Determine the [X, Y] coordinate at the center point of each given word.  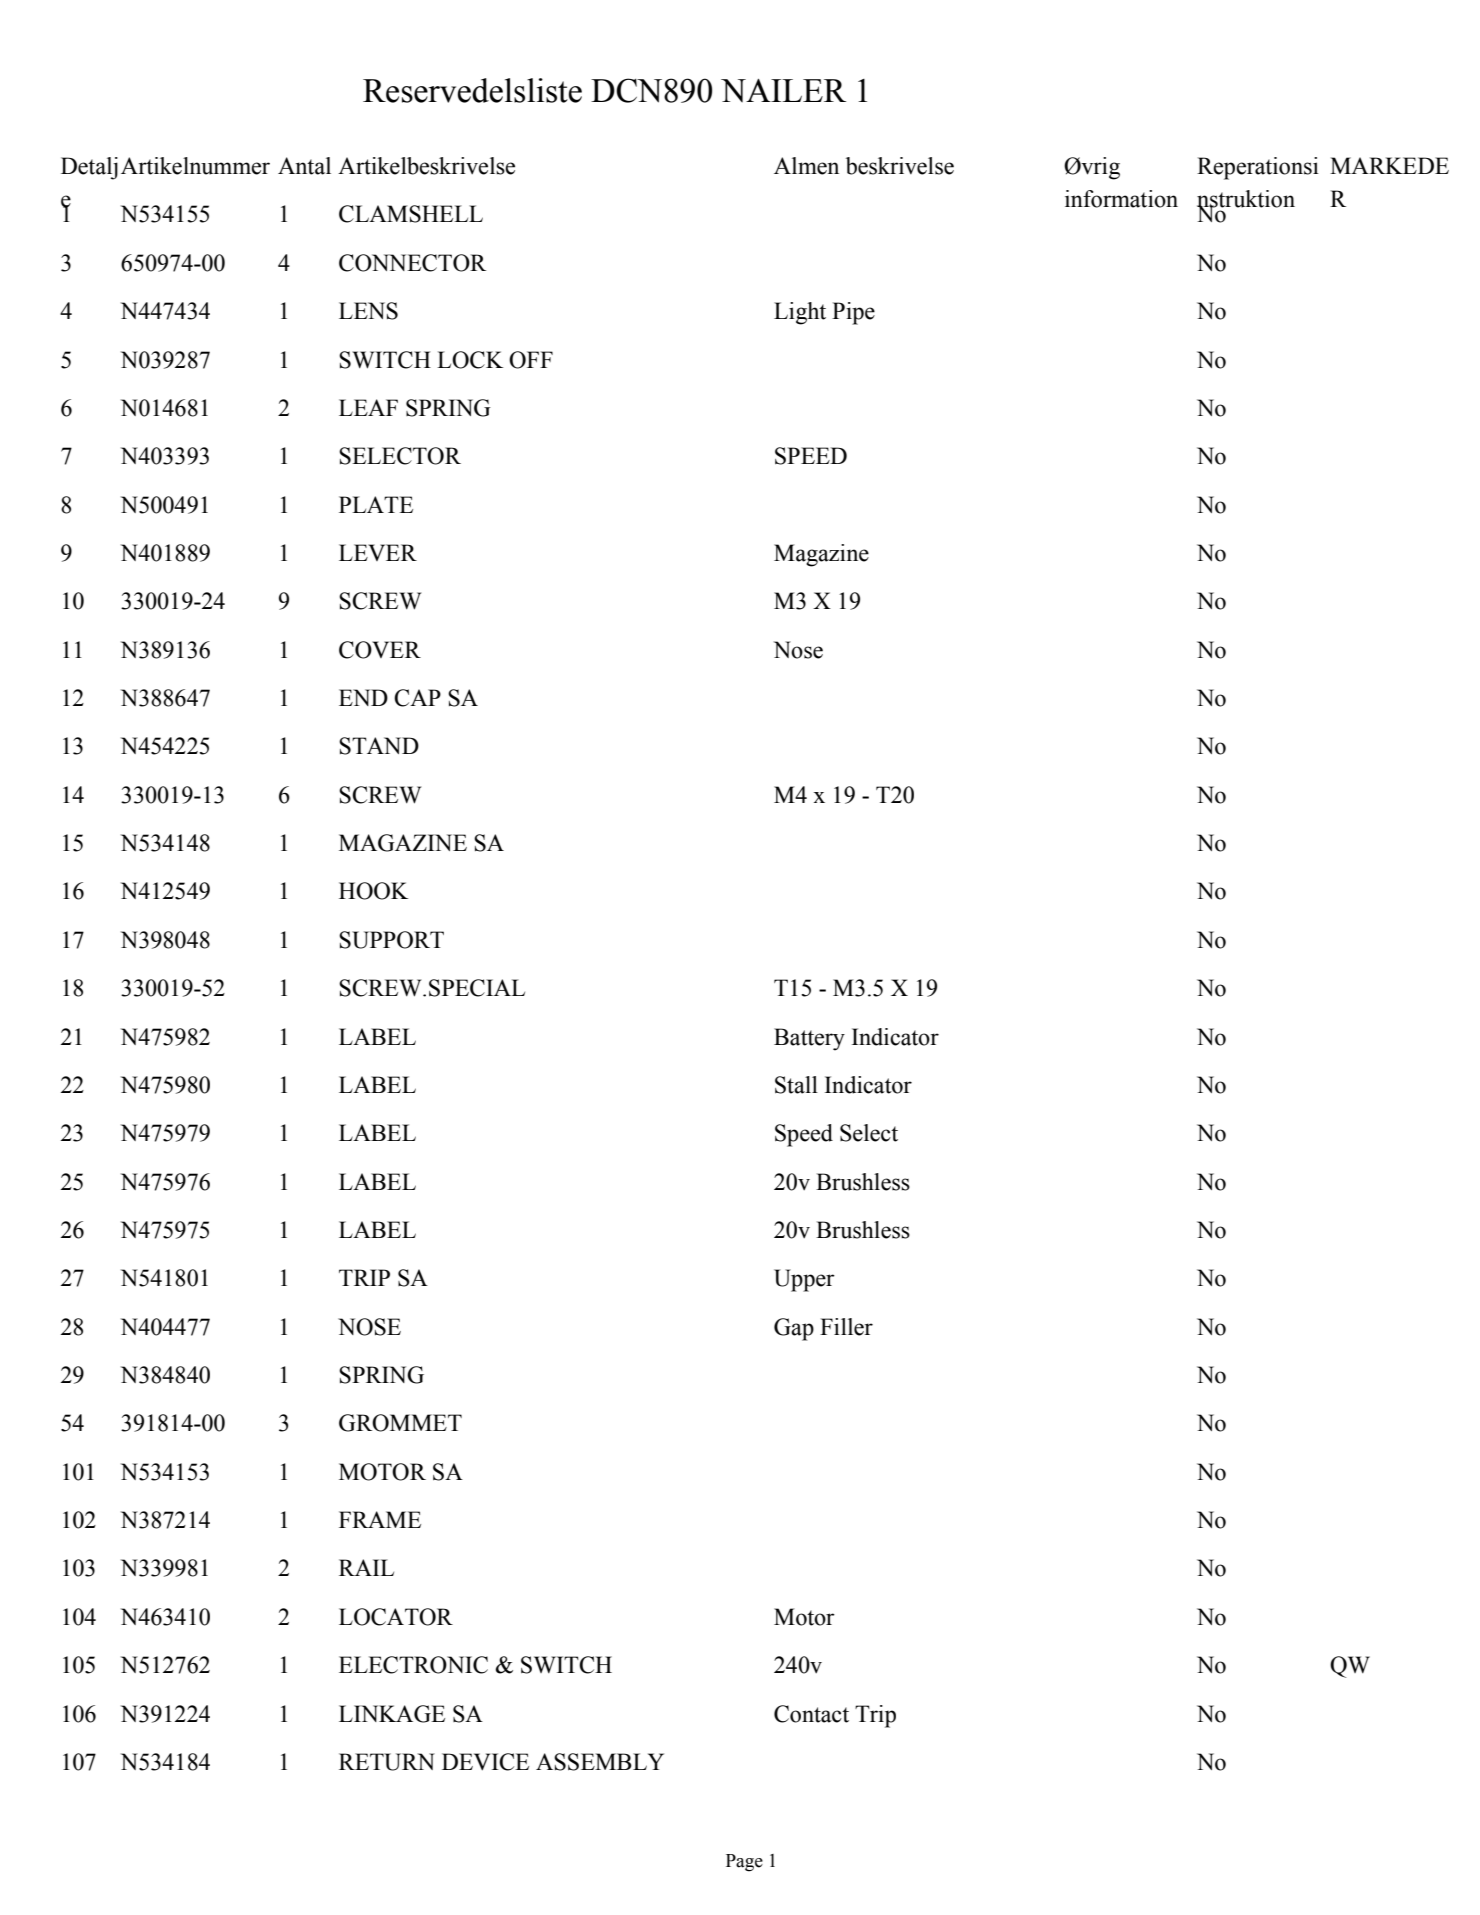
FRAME [380, 1519]
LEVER [378, 552]
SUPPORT [391, 940]
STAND [379, 746]
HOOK [373, 891]
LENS [368, 311]
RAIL [366, 1567]
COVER [380, 650]
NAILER [783, 90]
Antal [304, 166]
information [1121, 199]
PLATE [376, 504]
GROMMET [400, 1423]
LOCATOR [396, 1617]
